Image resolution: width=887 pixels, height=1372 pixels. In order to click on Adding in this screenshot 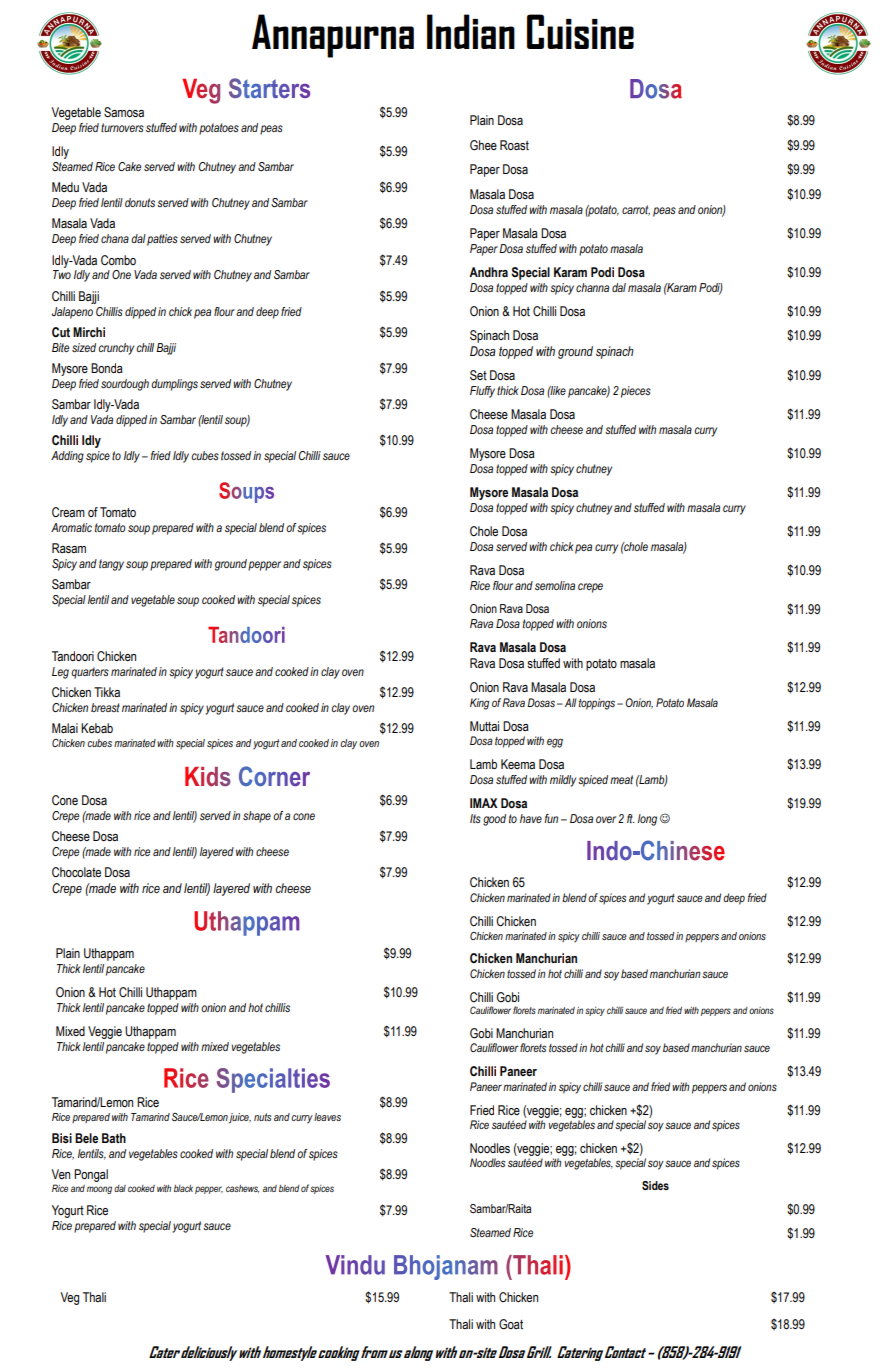, I will do `click(67, 457)`.
